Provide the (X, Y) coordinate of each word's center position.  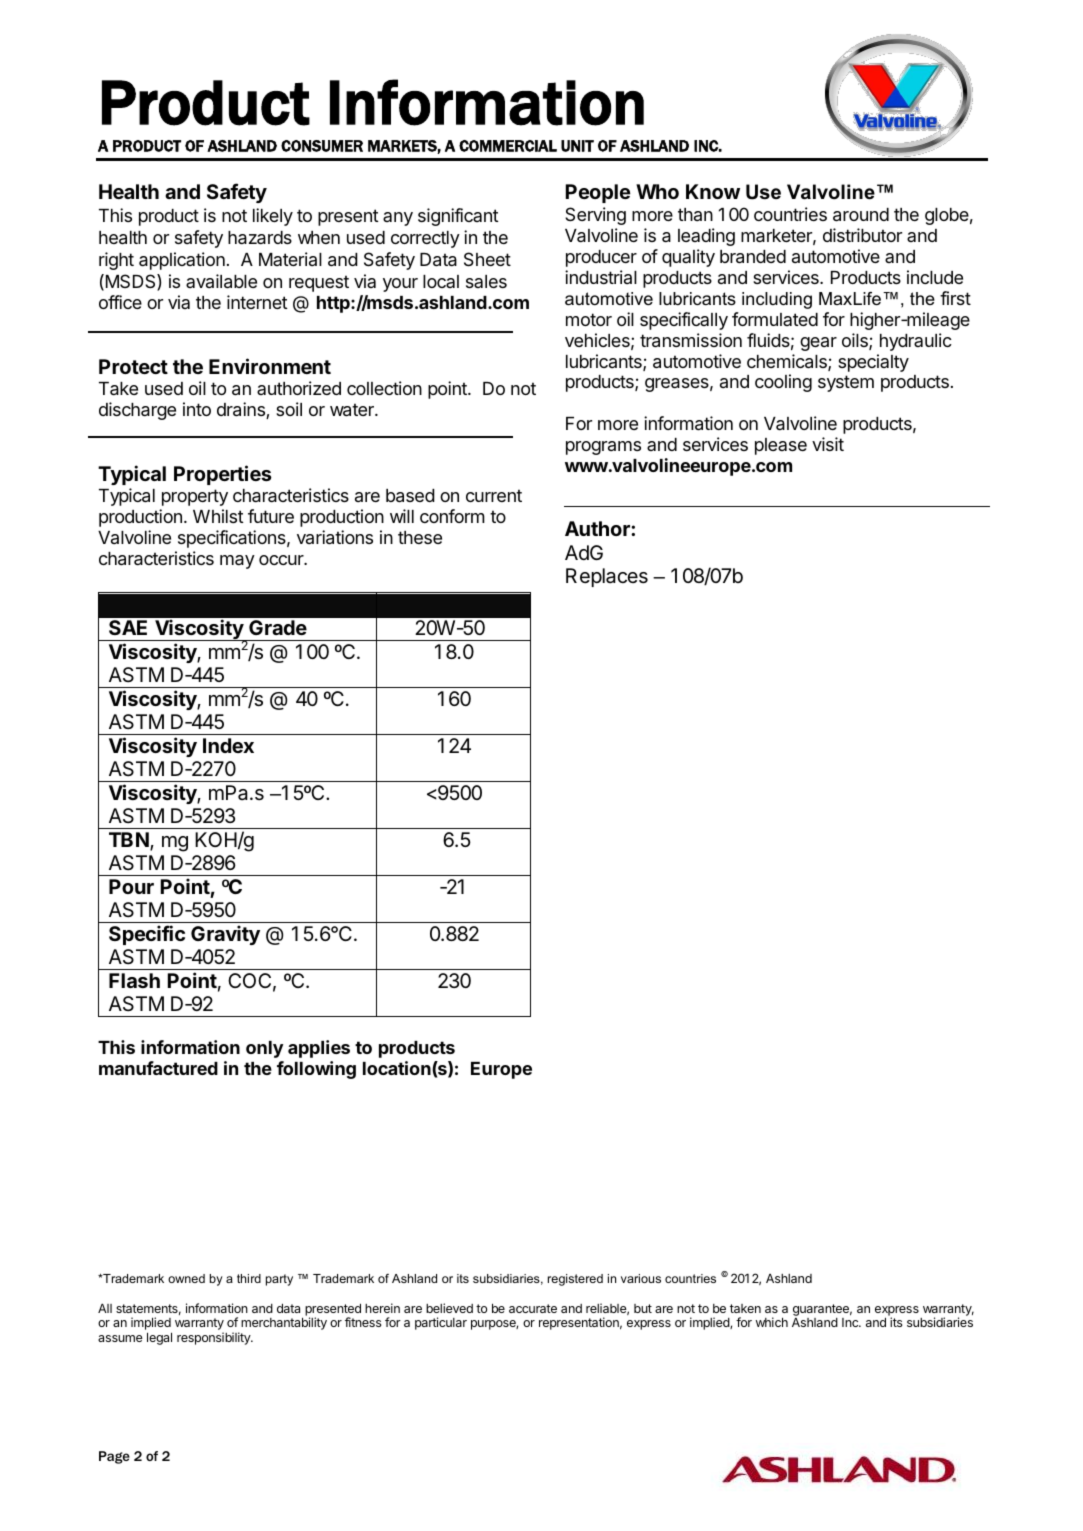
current (494, 495)
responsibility (215, 1338)
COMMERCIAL (508, 146)
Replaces (607, 577)
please (781, 446)
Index (228, 745)
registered (575, 1280)
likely (273, 217)
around (861, 215)
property (195, 497)
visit (828, 444)
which (772, 1322)
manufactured (158, 1068)
